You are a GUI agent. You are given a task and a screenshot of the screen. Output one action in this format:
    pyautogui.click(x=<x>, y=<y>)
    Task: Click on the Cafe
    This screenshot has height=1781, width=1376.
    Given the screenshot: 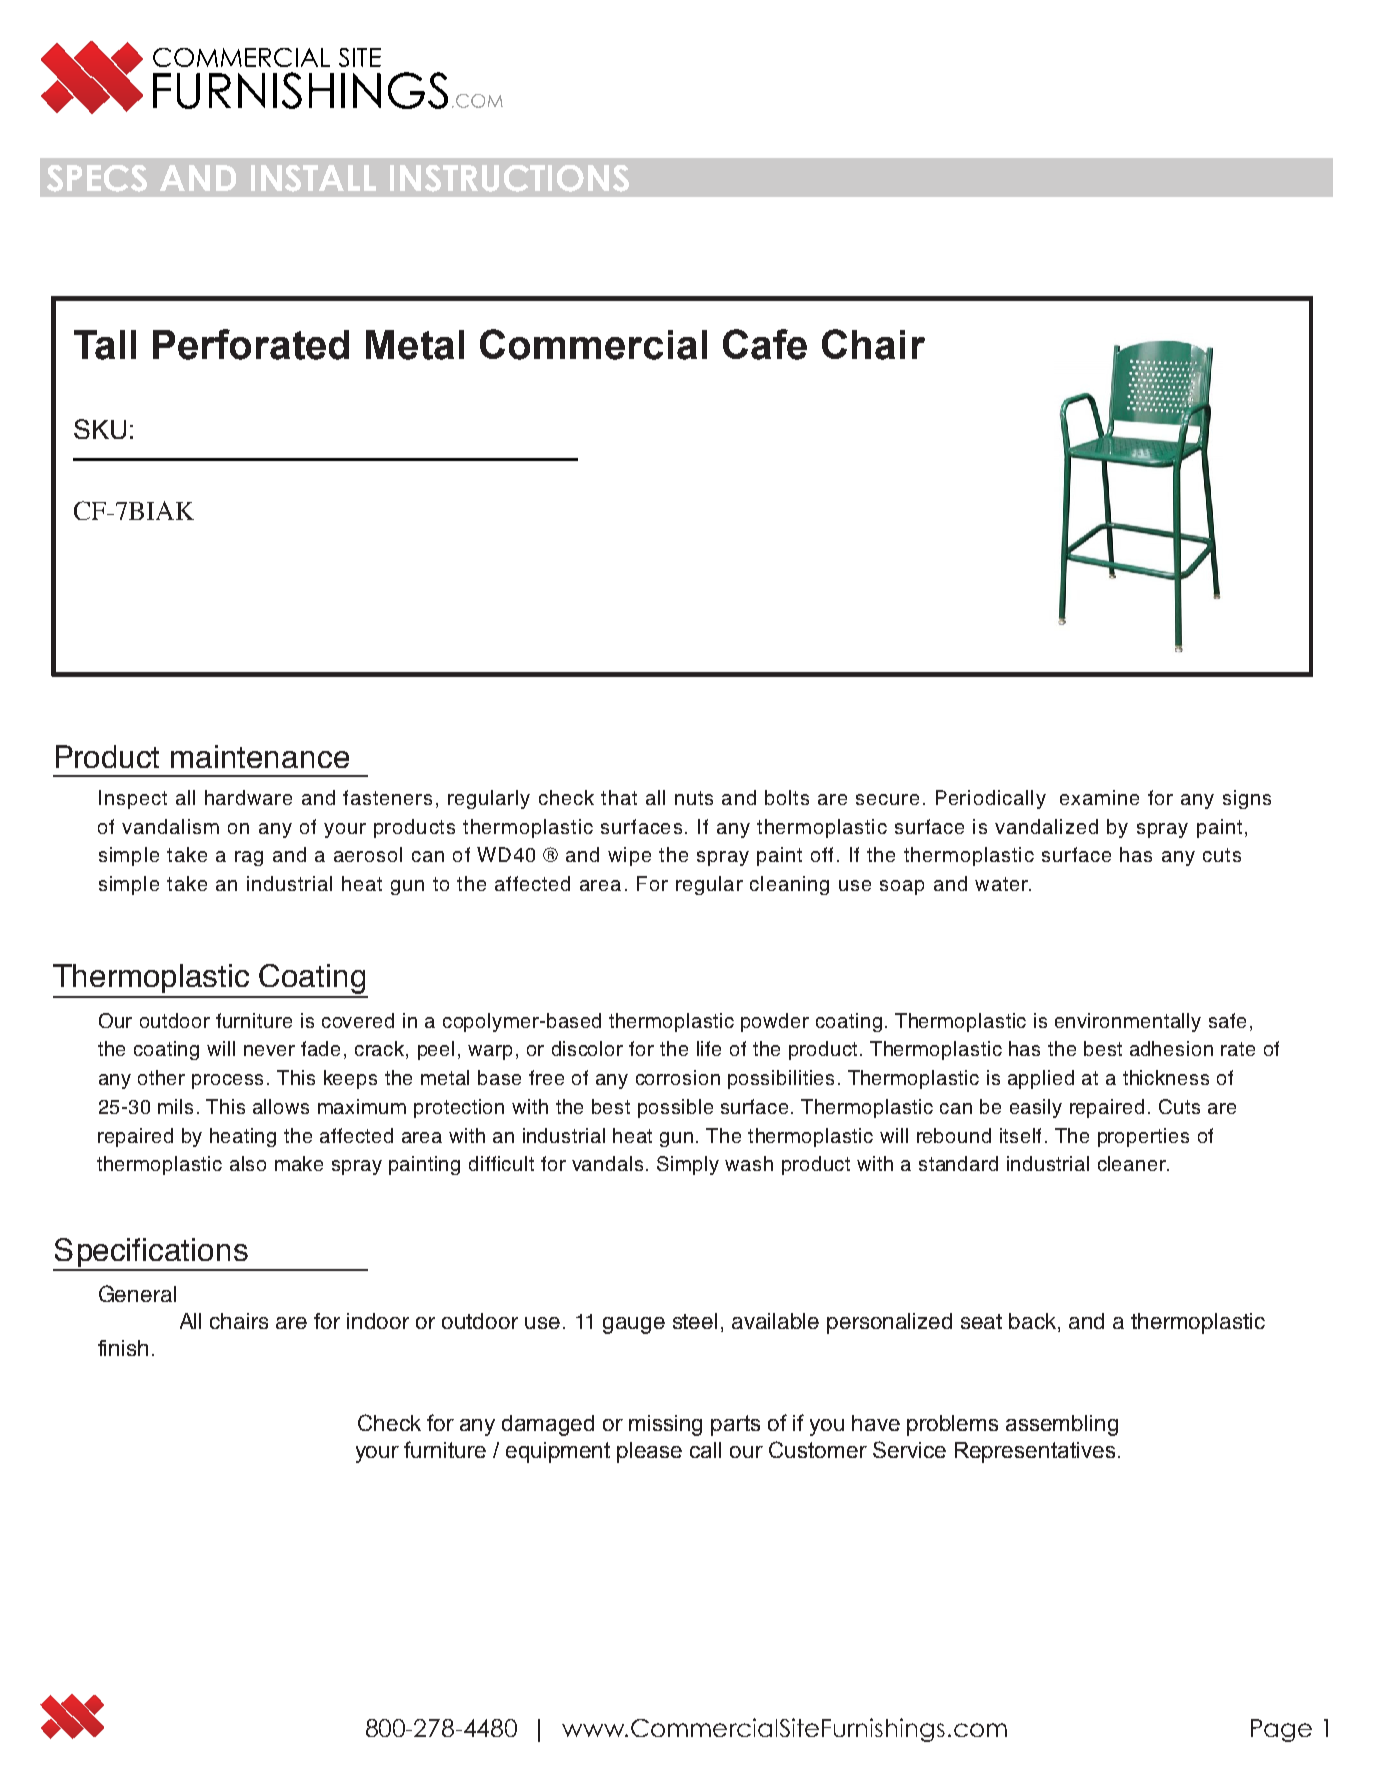 What is the action you would take?
    pyautogui.click(x=765, y=344)
